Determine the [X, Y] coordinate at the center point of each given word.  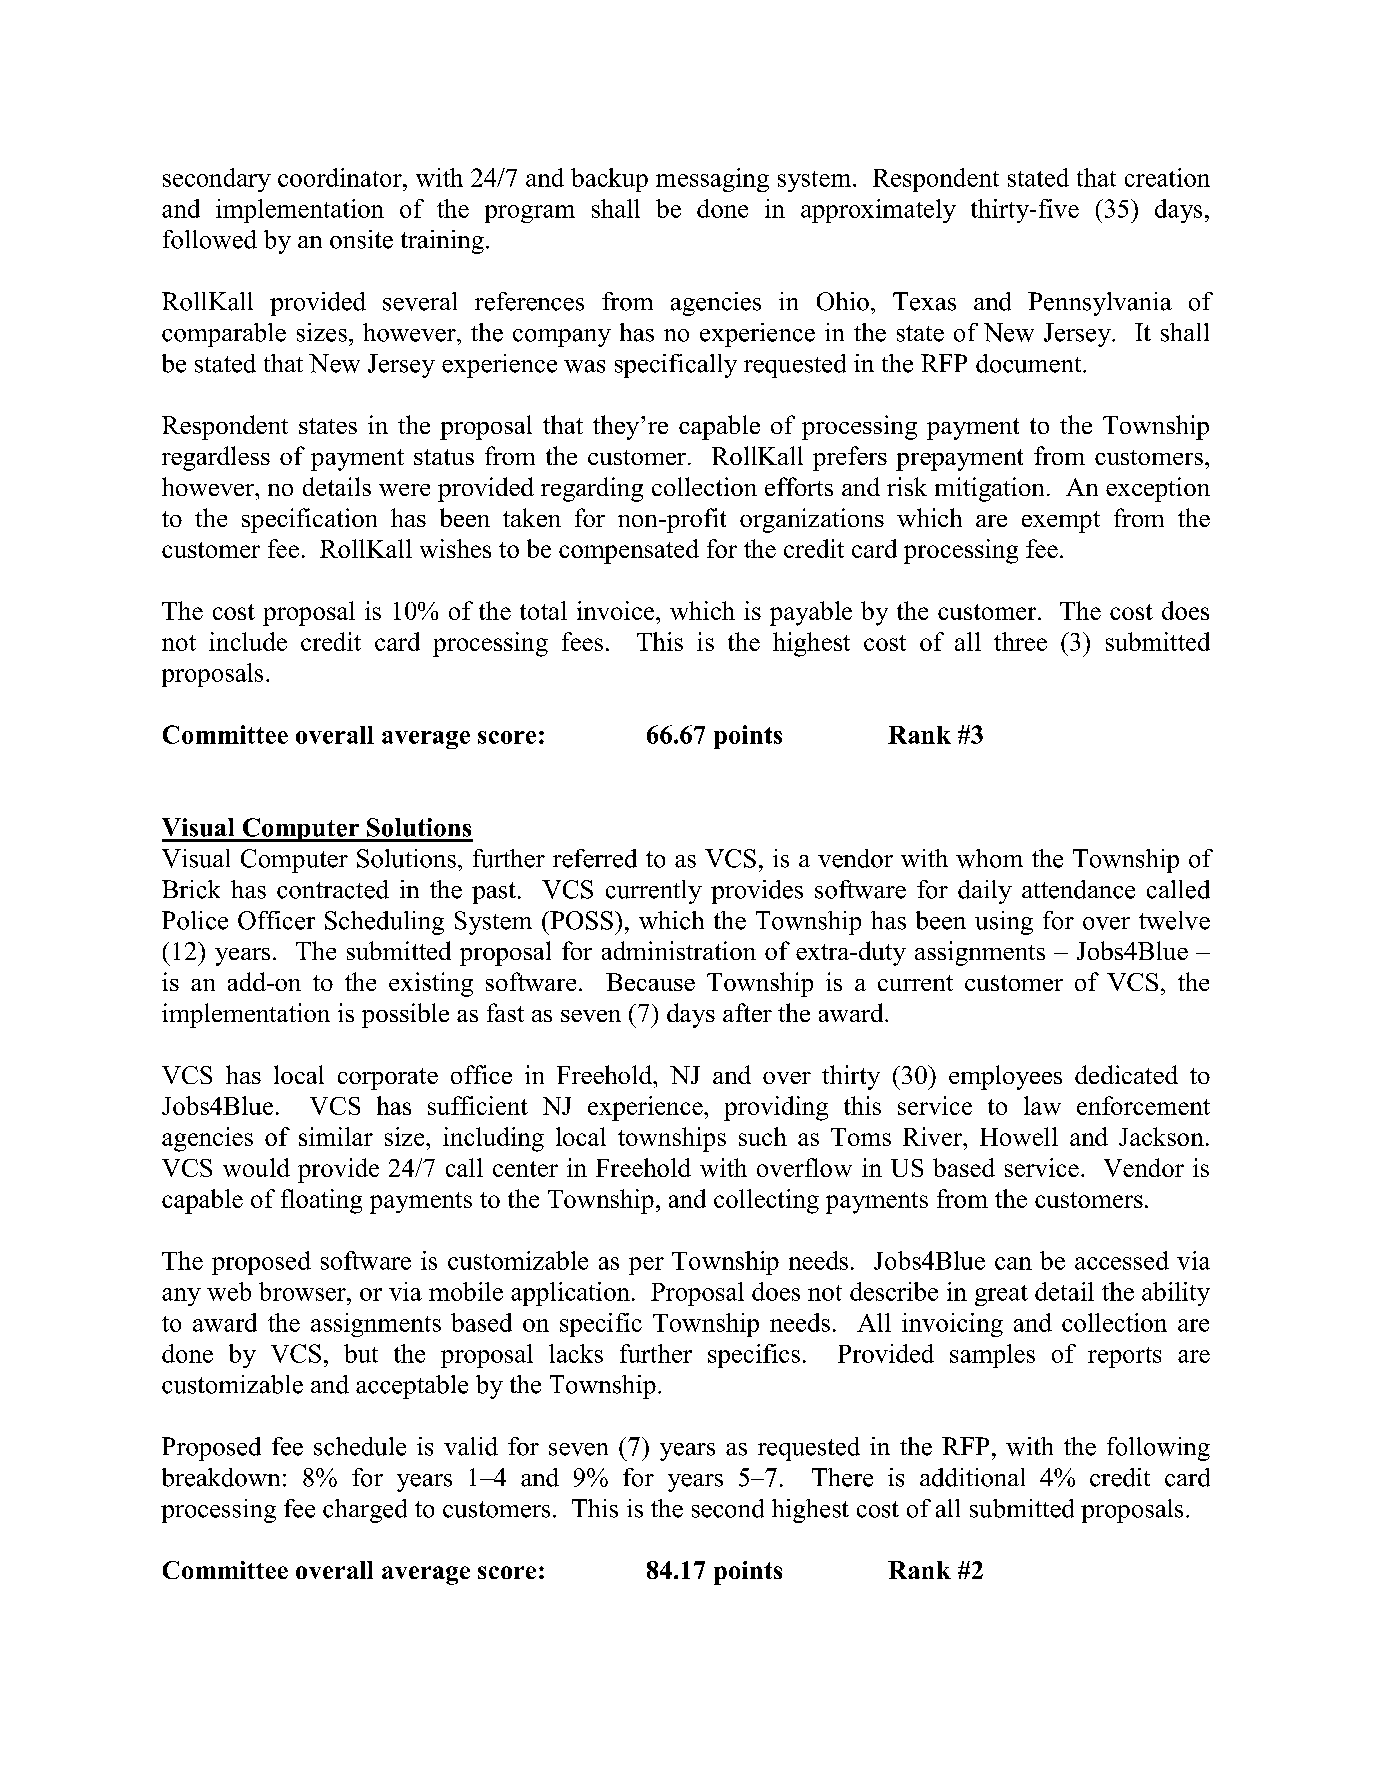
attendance [1078, 889]
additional [972, 1477]
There [842, 1477]
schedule [360, 1446]
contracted [333, 889]
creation [1167, 177]
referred [595, 858]
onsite [361, 239]
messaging [712, 180]
